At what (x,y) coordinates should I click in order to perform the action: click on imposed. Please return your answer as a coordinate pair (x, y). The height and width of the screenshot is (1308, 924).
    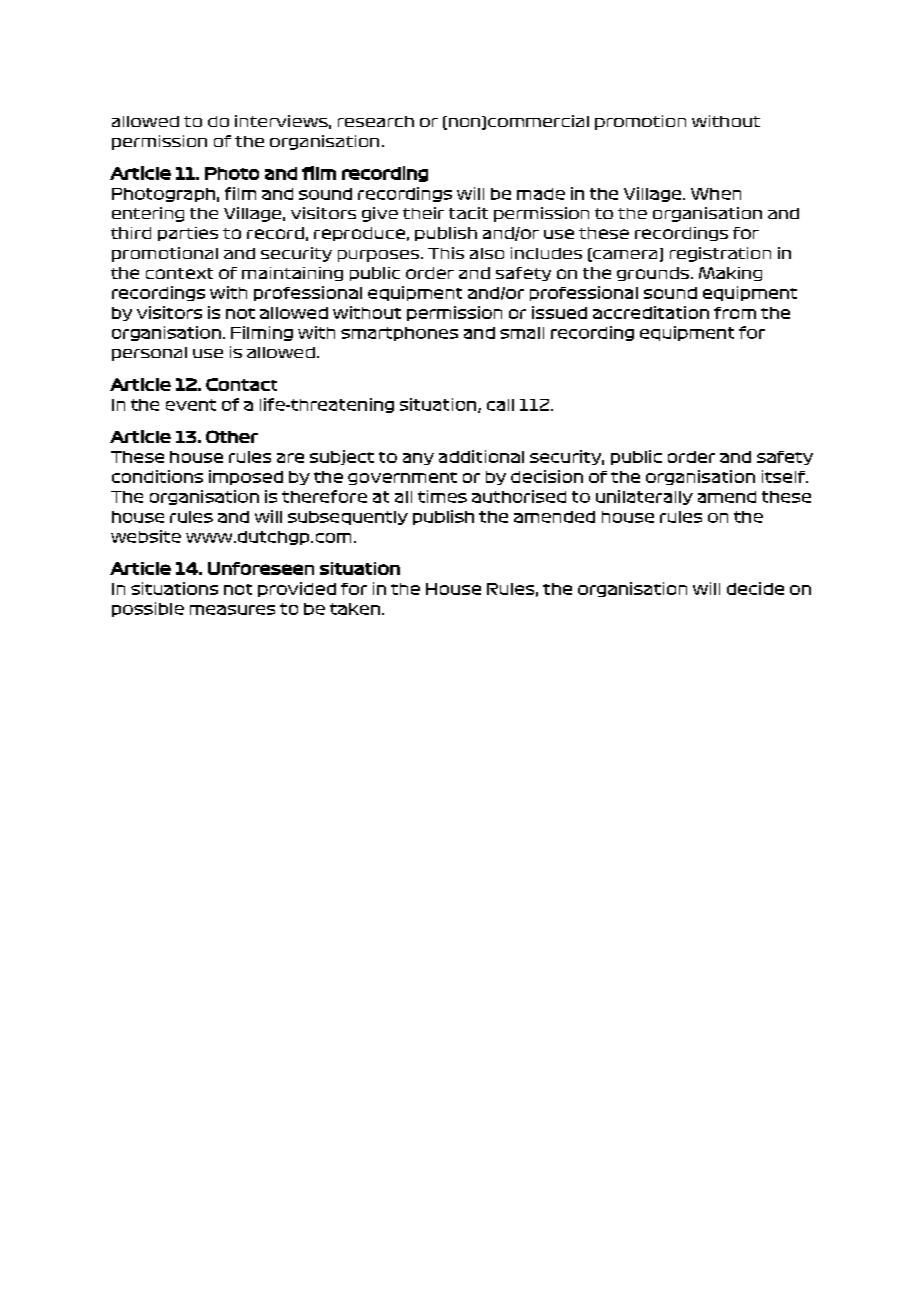
    Looking at the image, I should click on (246, 477).
